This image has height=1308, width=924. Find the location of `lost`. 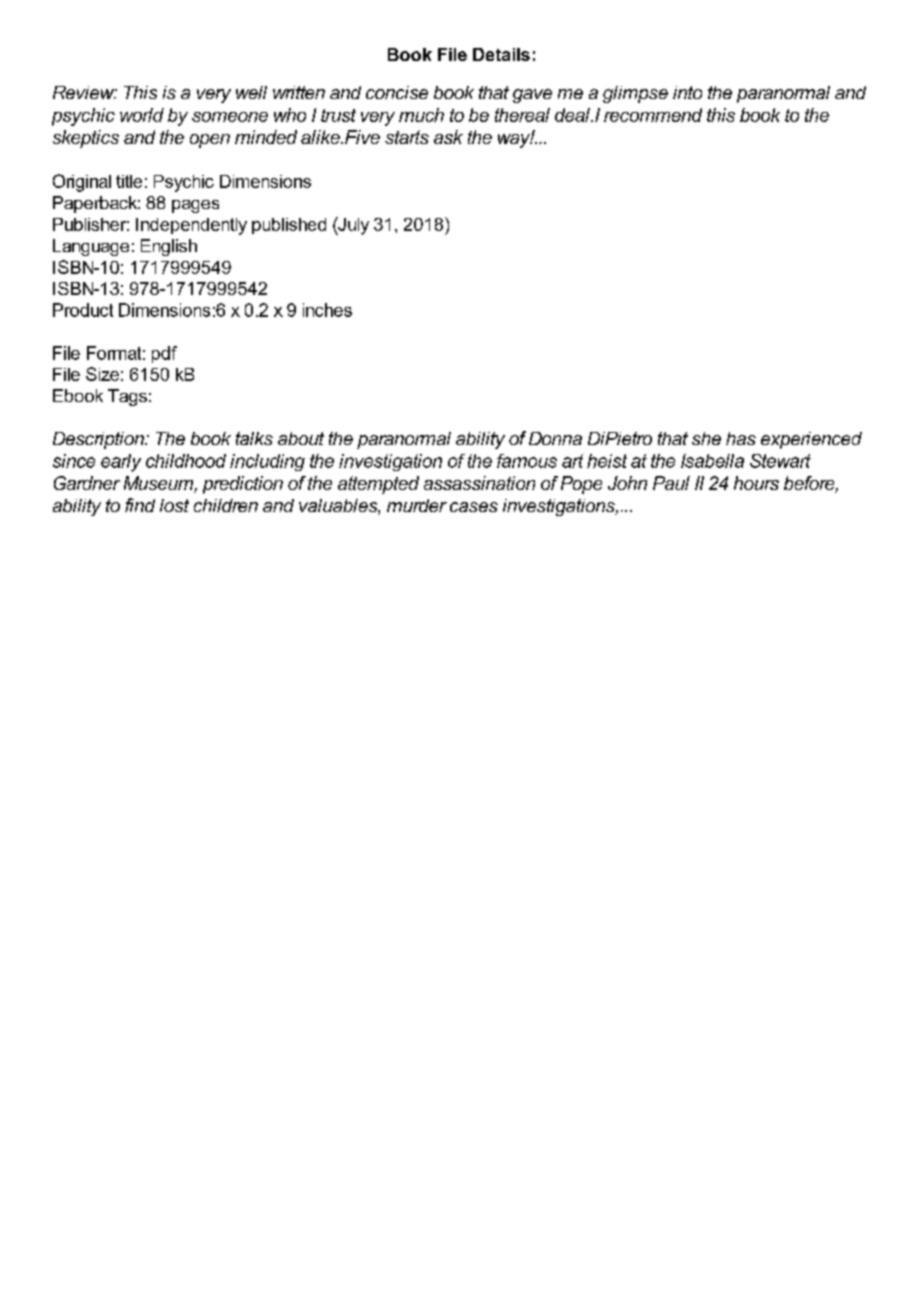

lost is located at coordinates (174, 505).
